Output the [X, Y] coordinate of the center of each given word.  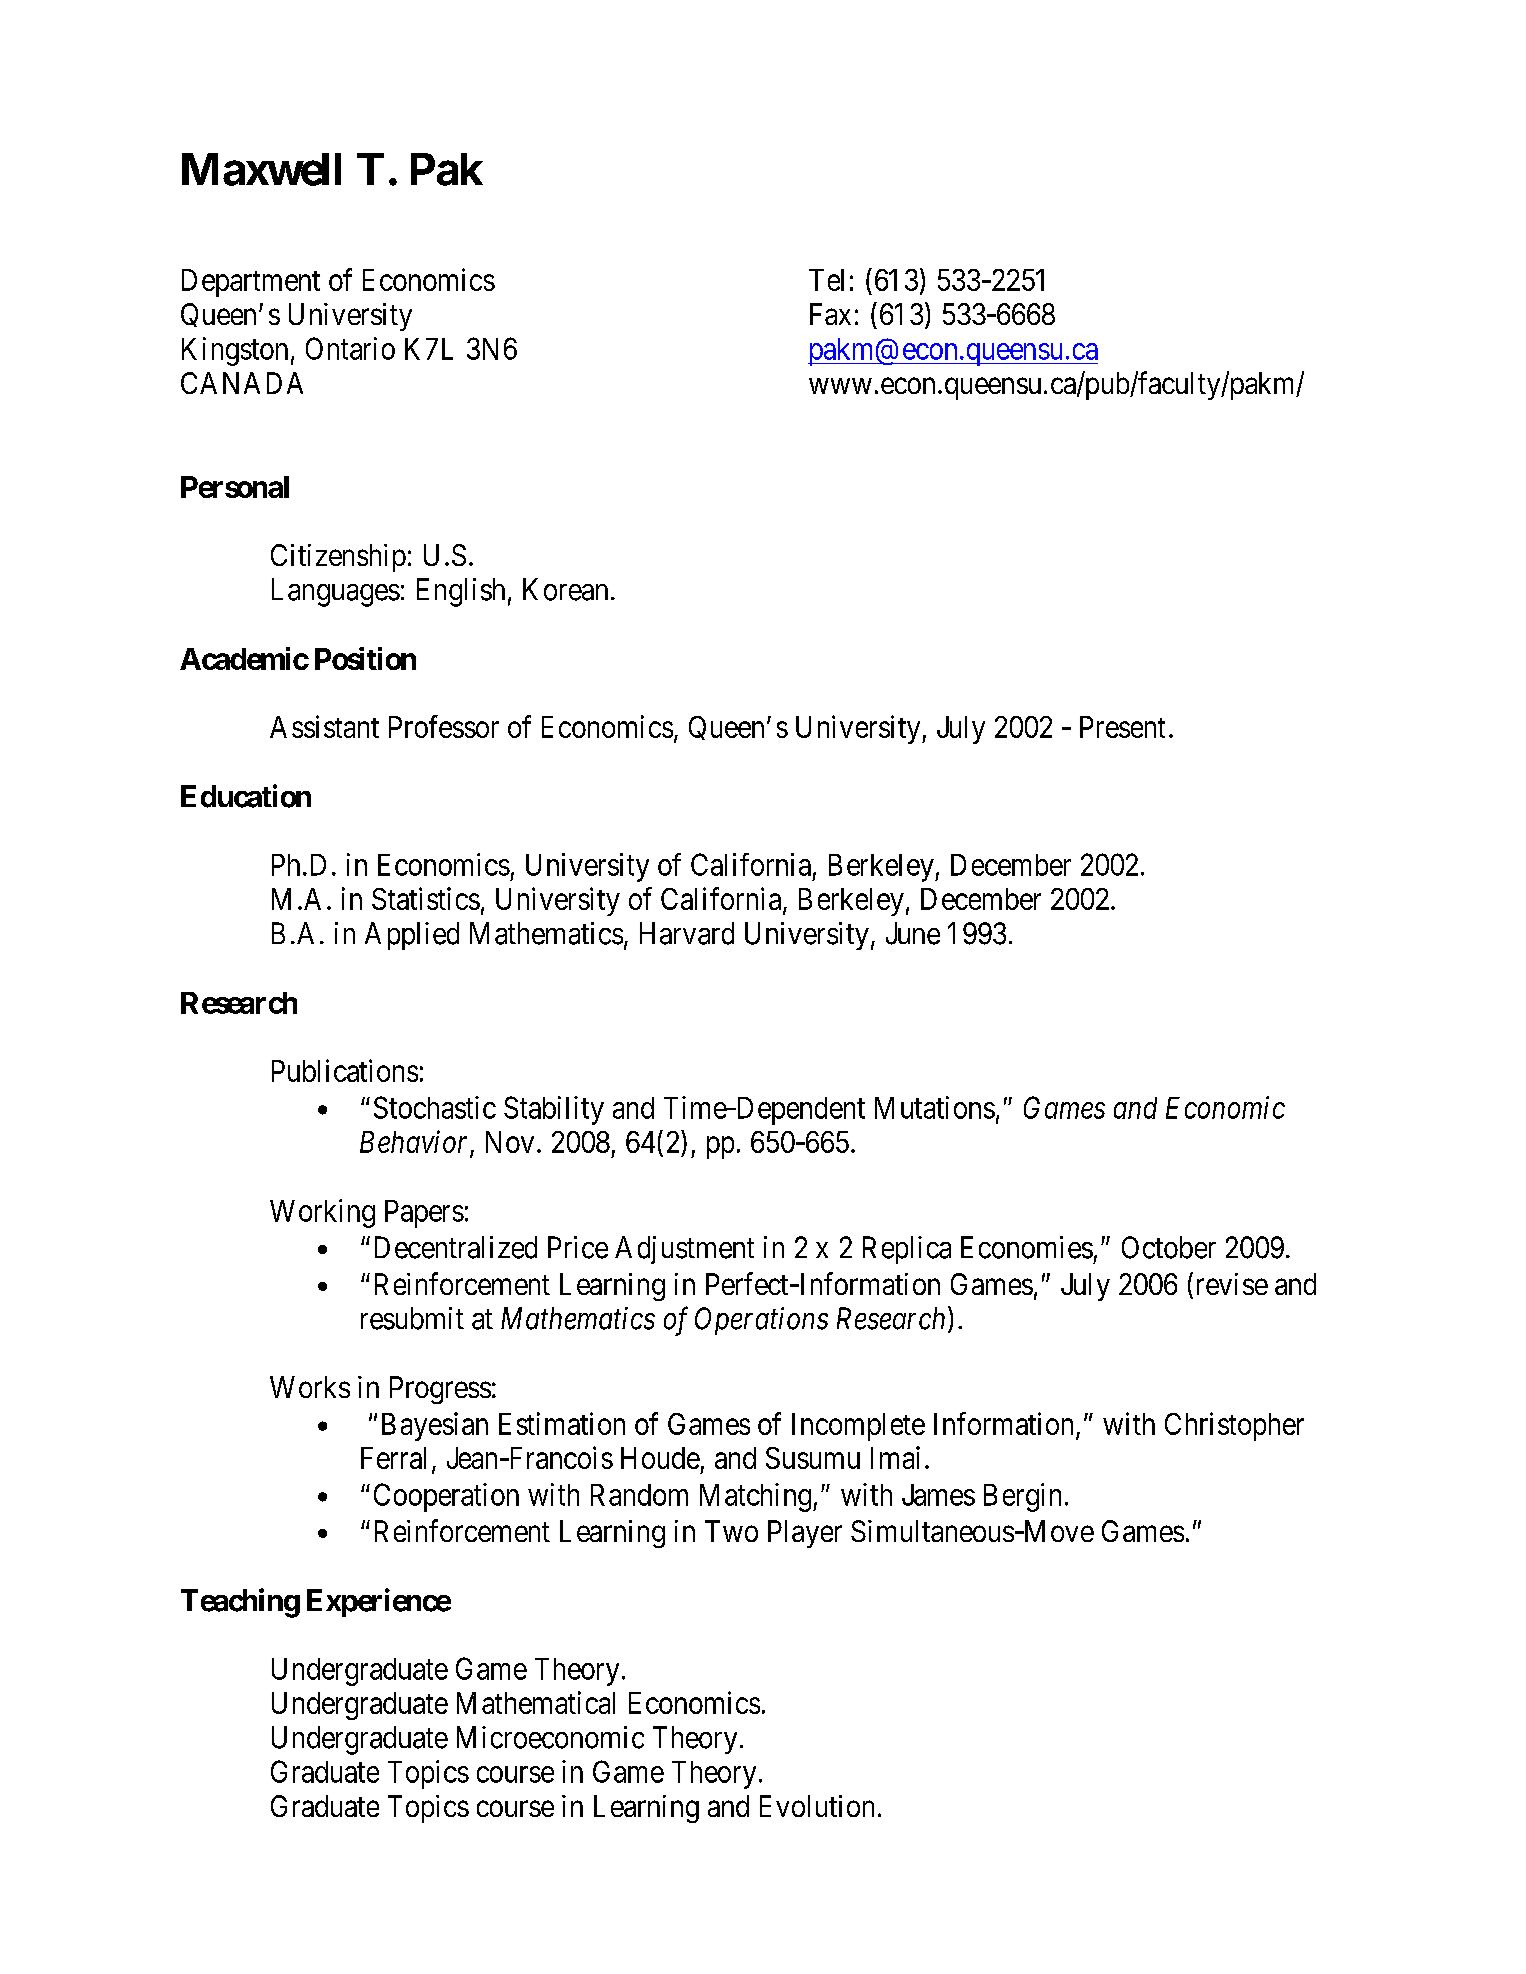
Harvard [687, 933]
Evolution [817, 1806]
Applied [412, 936]
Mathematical [536, 1702]
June [913, 933]
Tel [826, 280]
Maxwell [261, 169]
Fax [830, 314]
